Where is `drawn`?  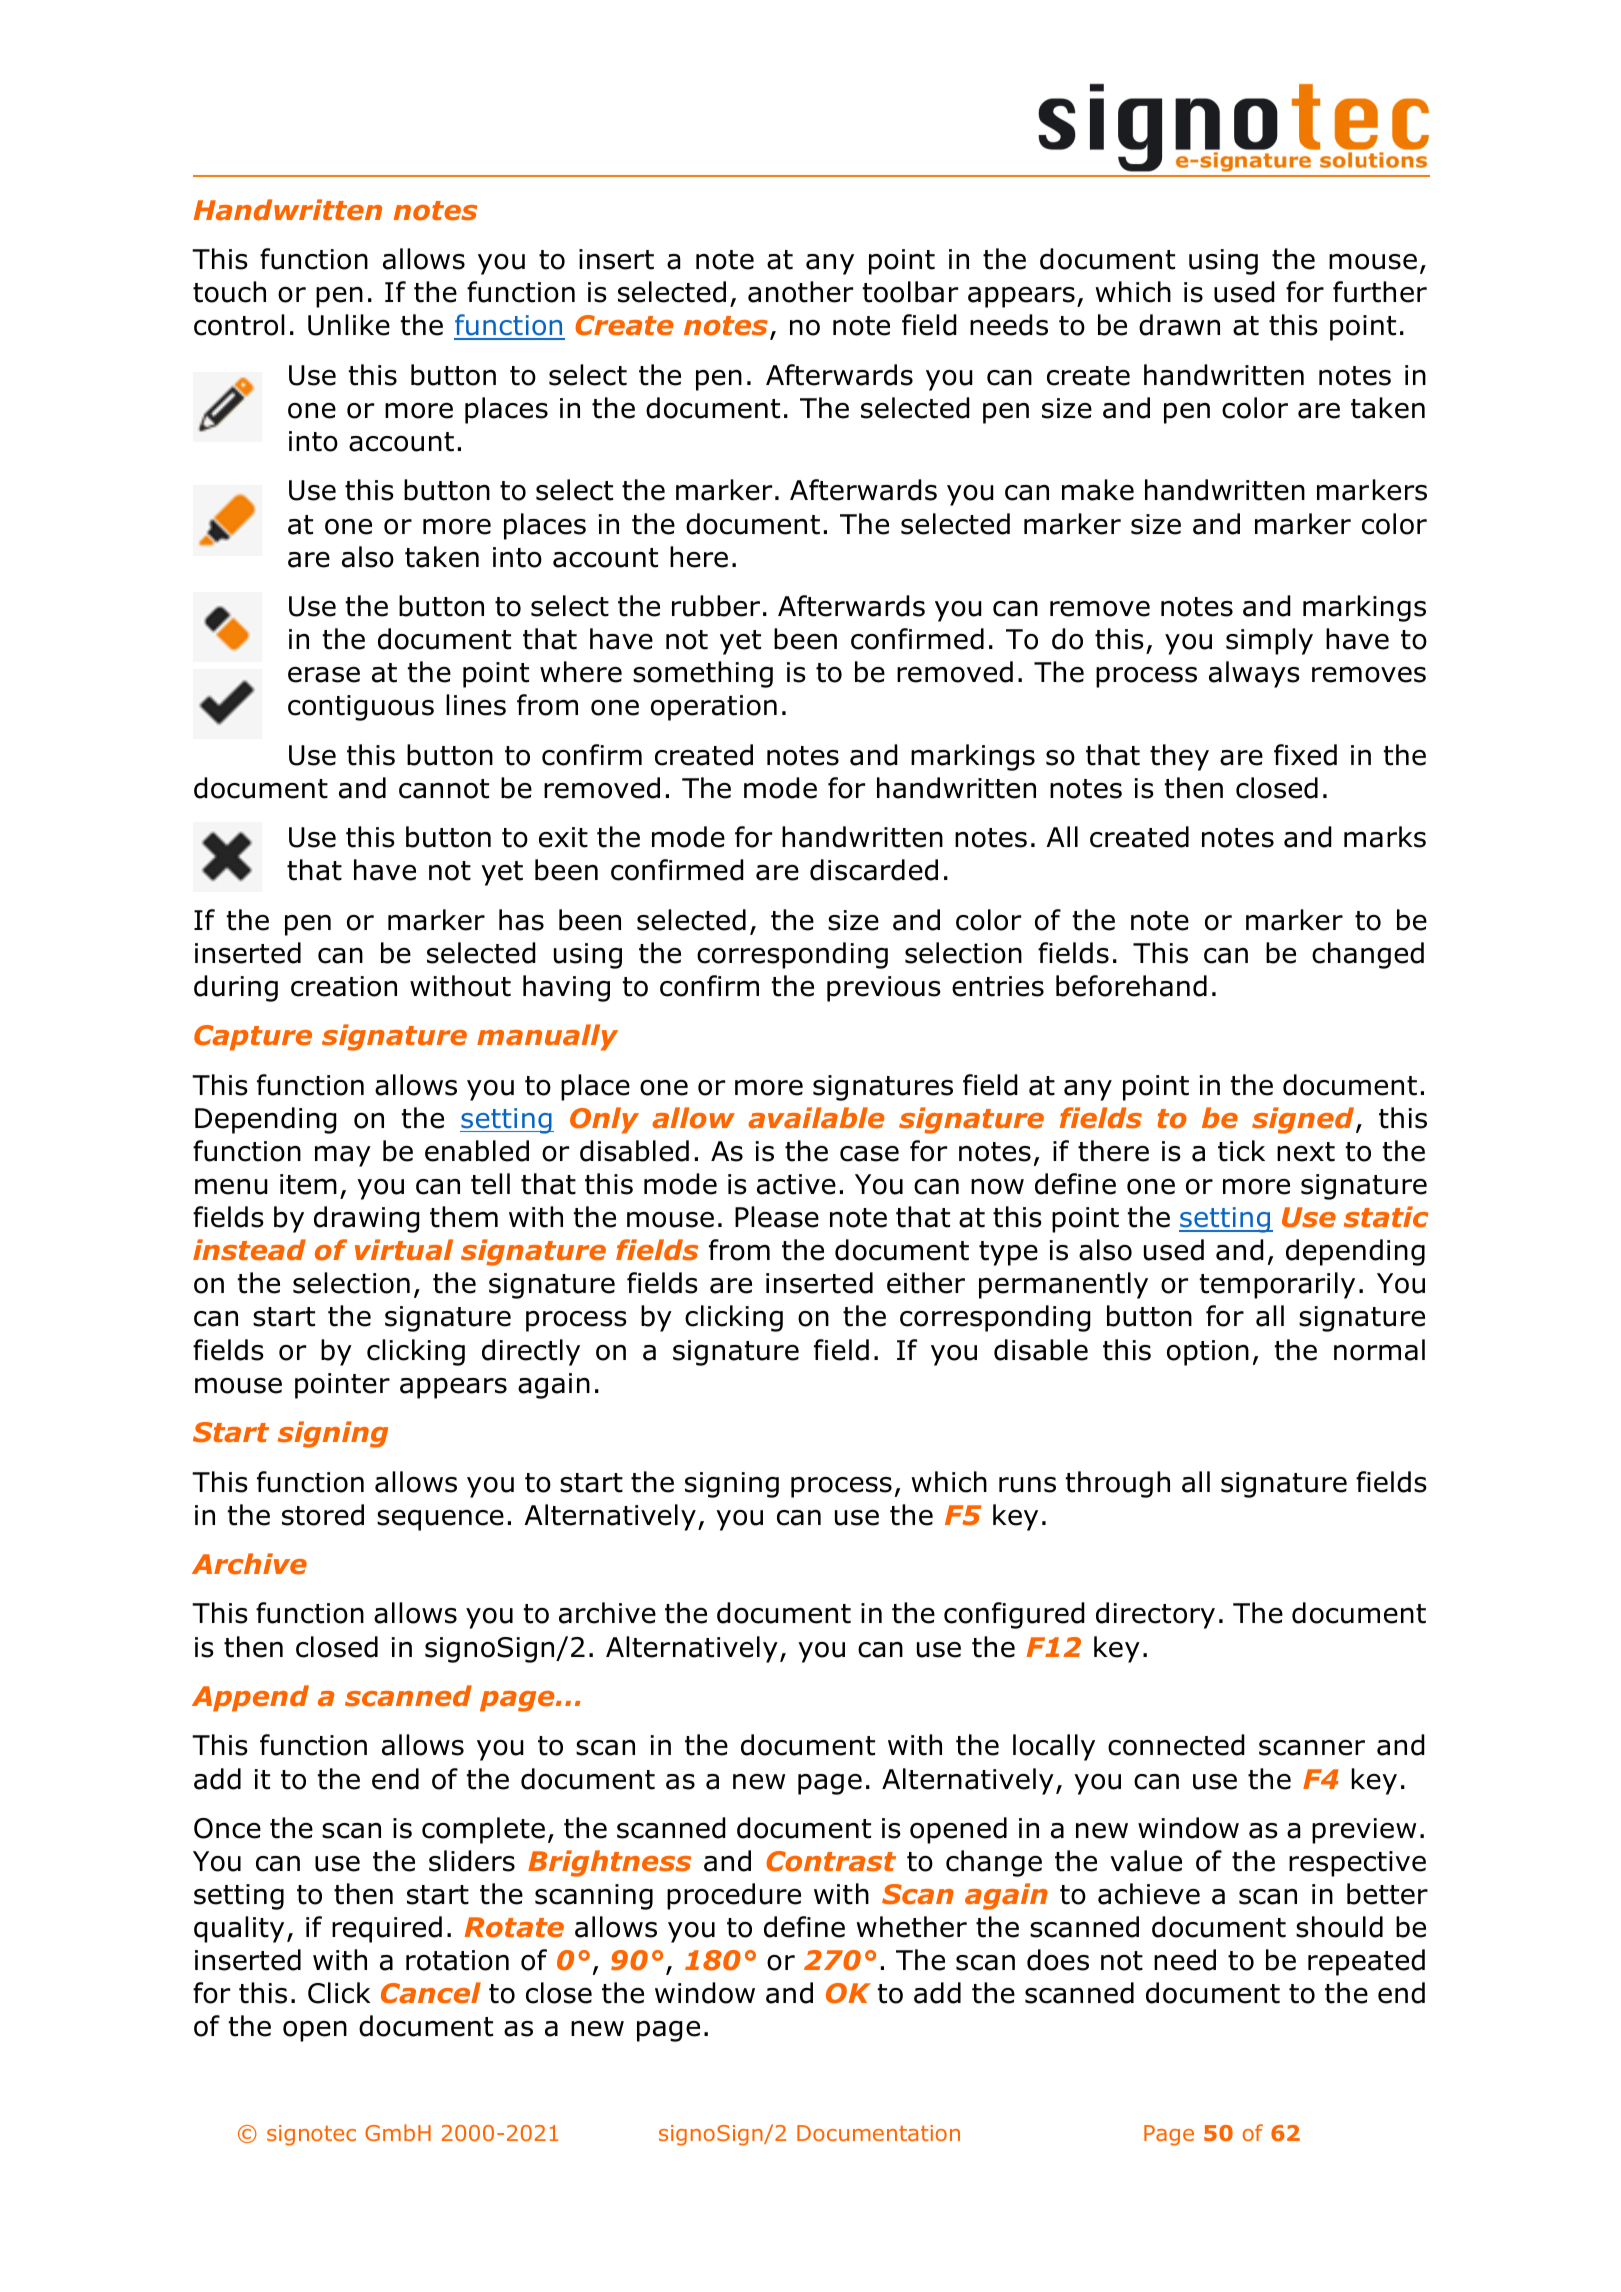
drawn is located at coordinates (1179, 325).
